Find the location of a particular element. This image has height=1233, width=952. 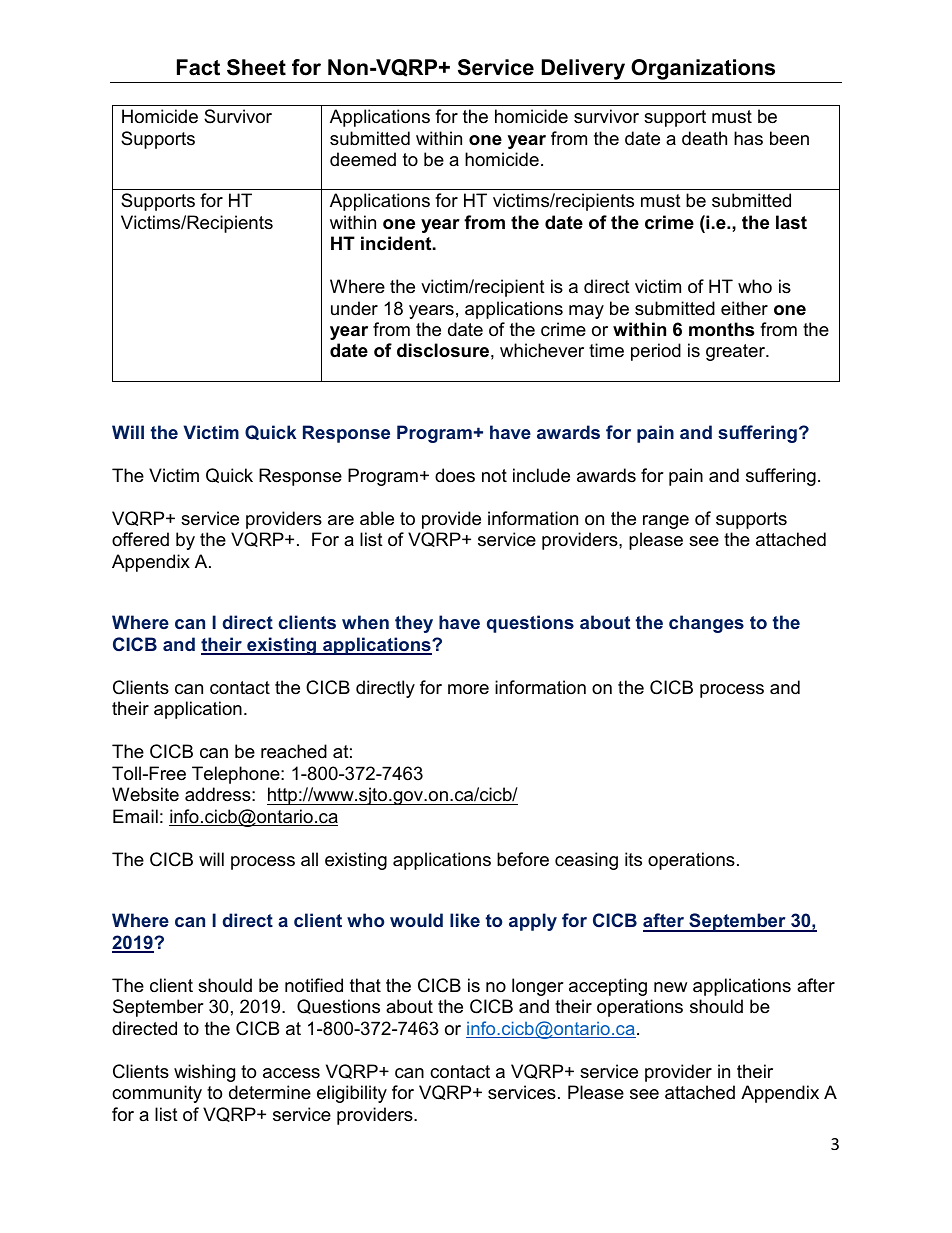

new is located at coordinates (670, 987).
